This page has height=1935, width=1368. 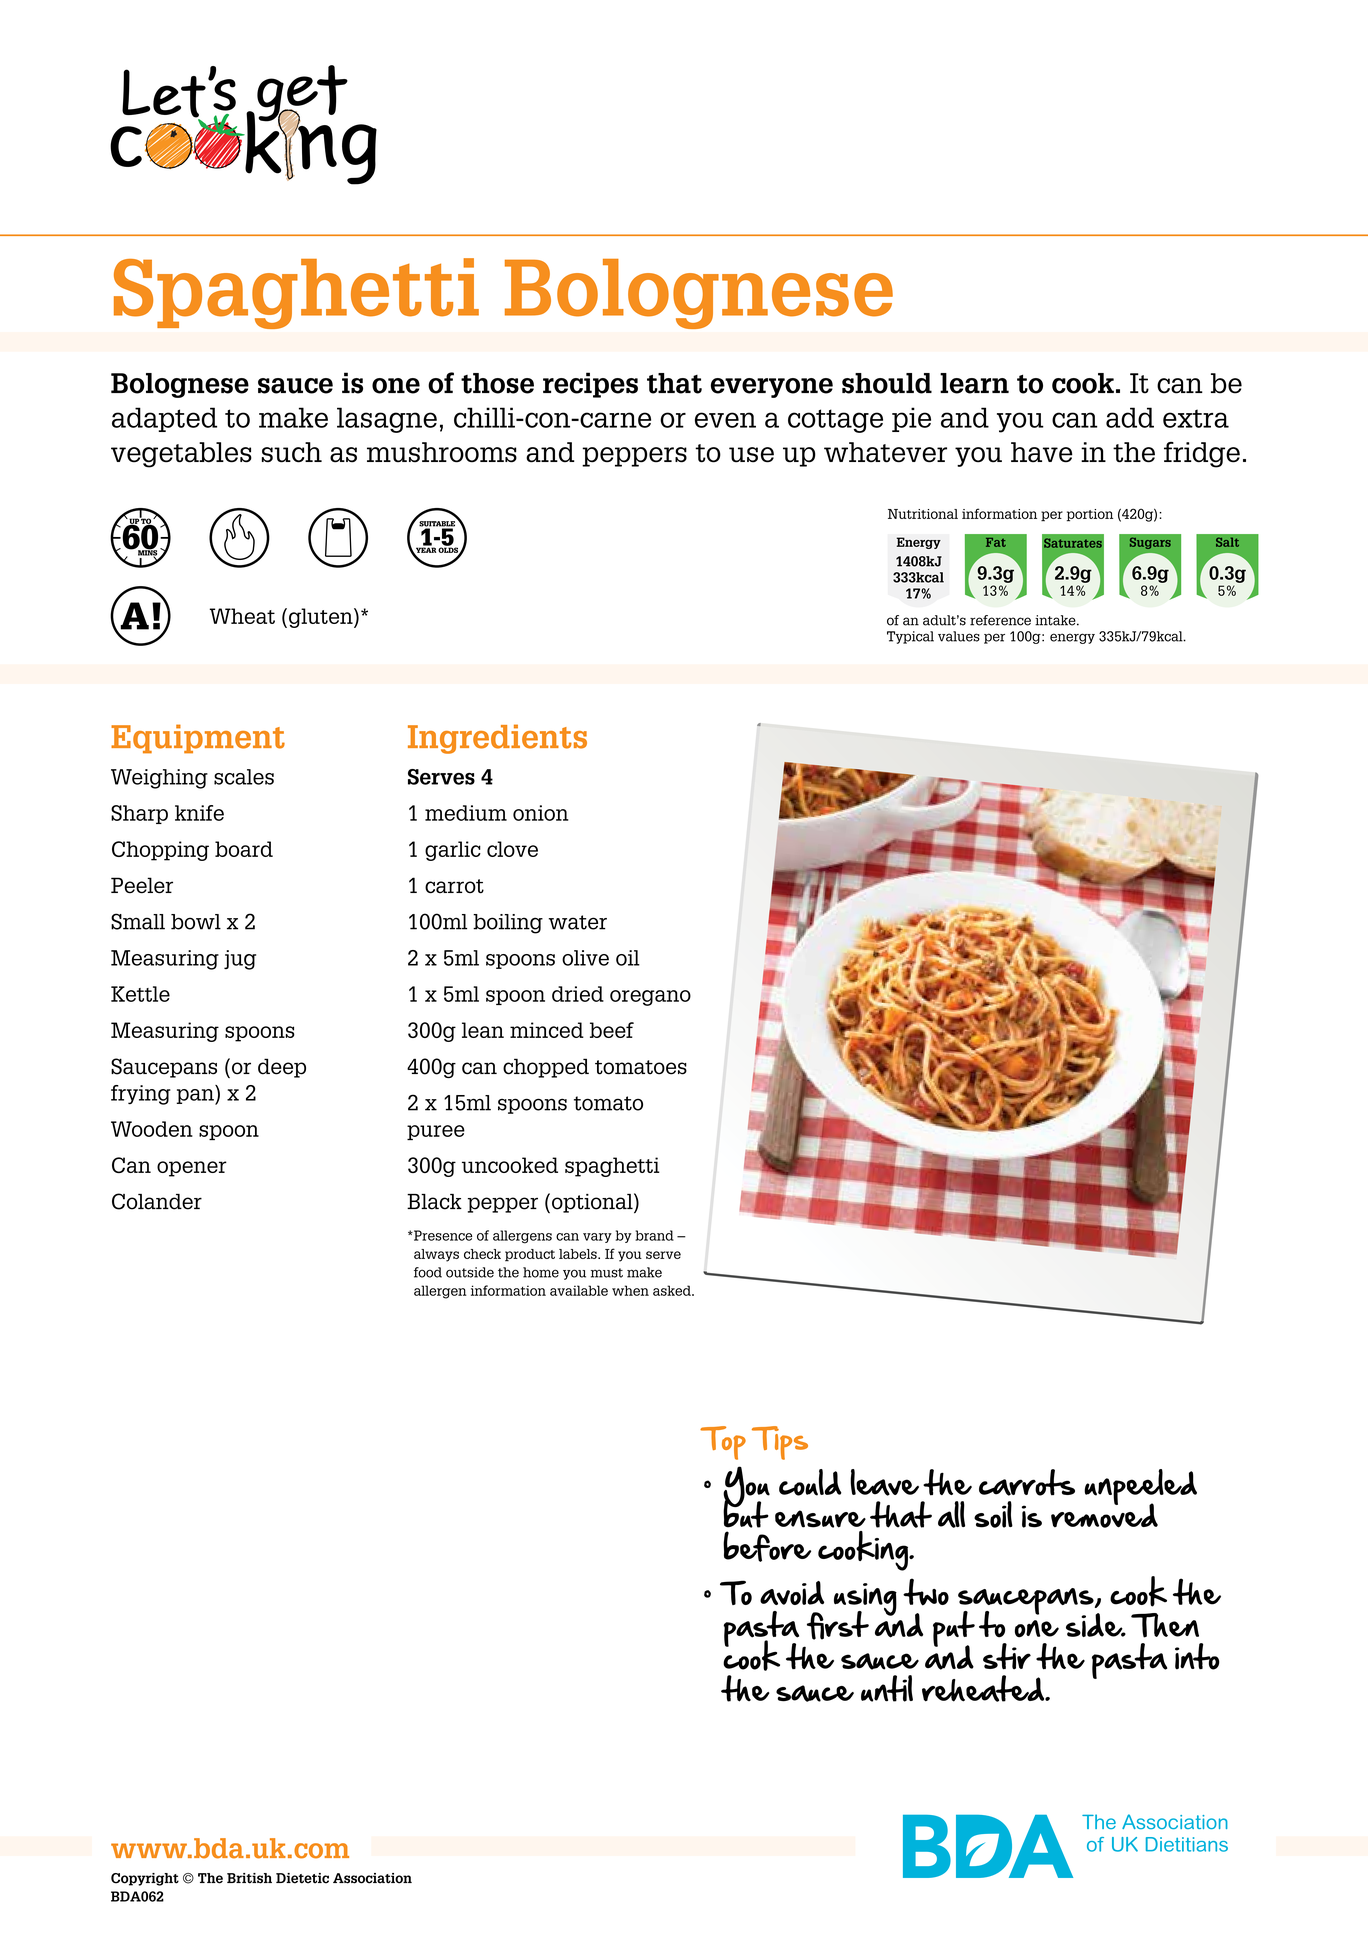 I want to click on brand, so click(x=654, y=1235).
